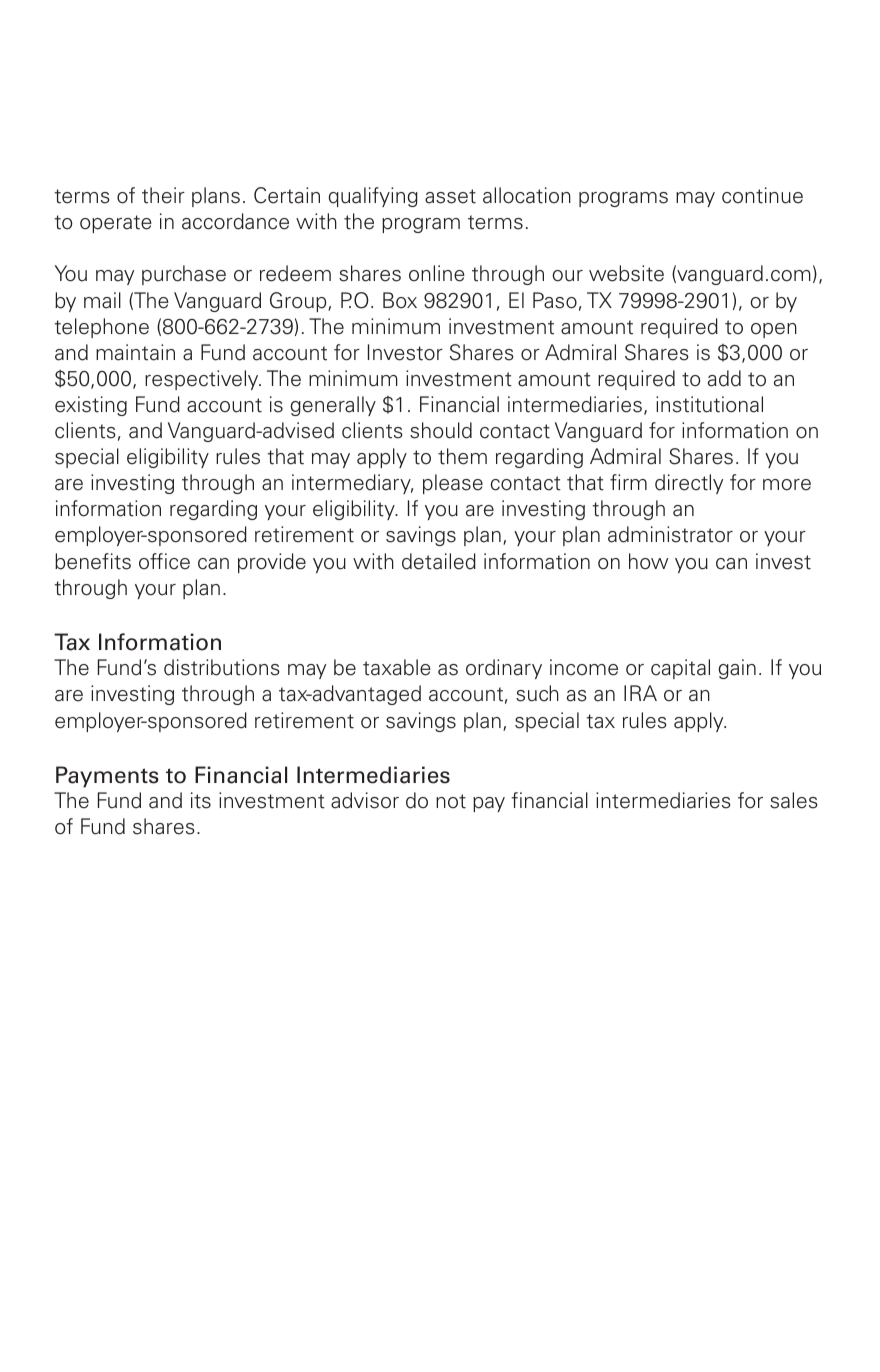 This document has width=880, height=1372. Describe the element at coordinates (762, 195) in the document. I see `continue` at that location.
